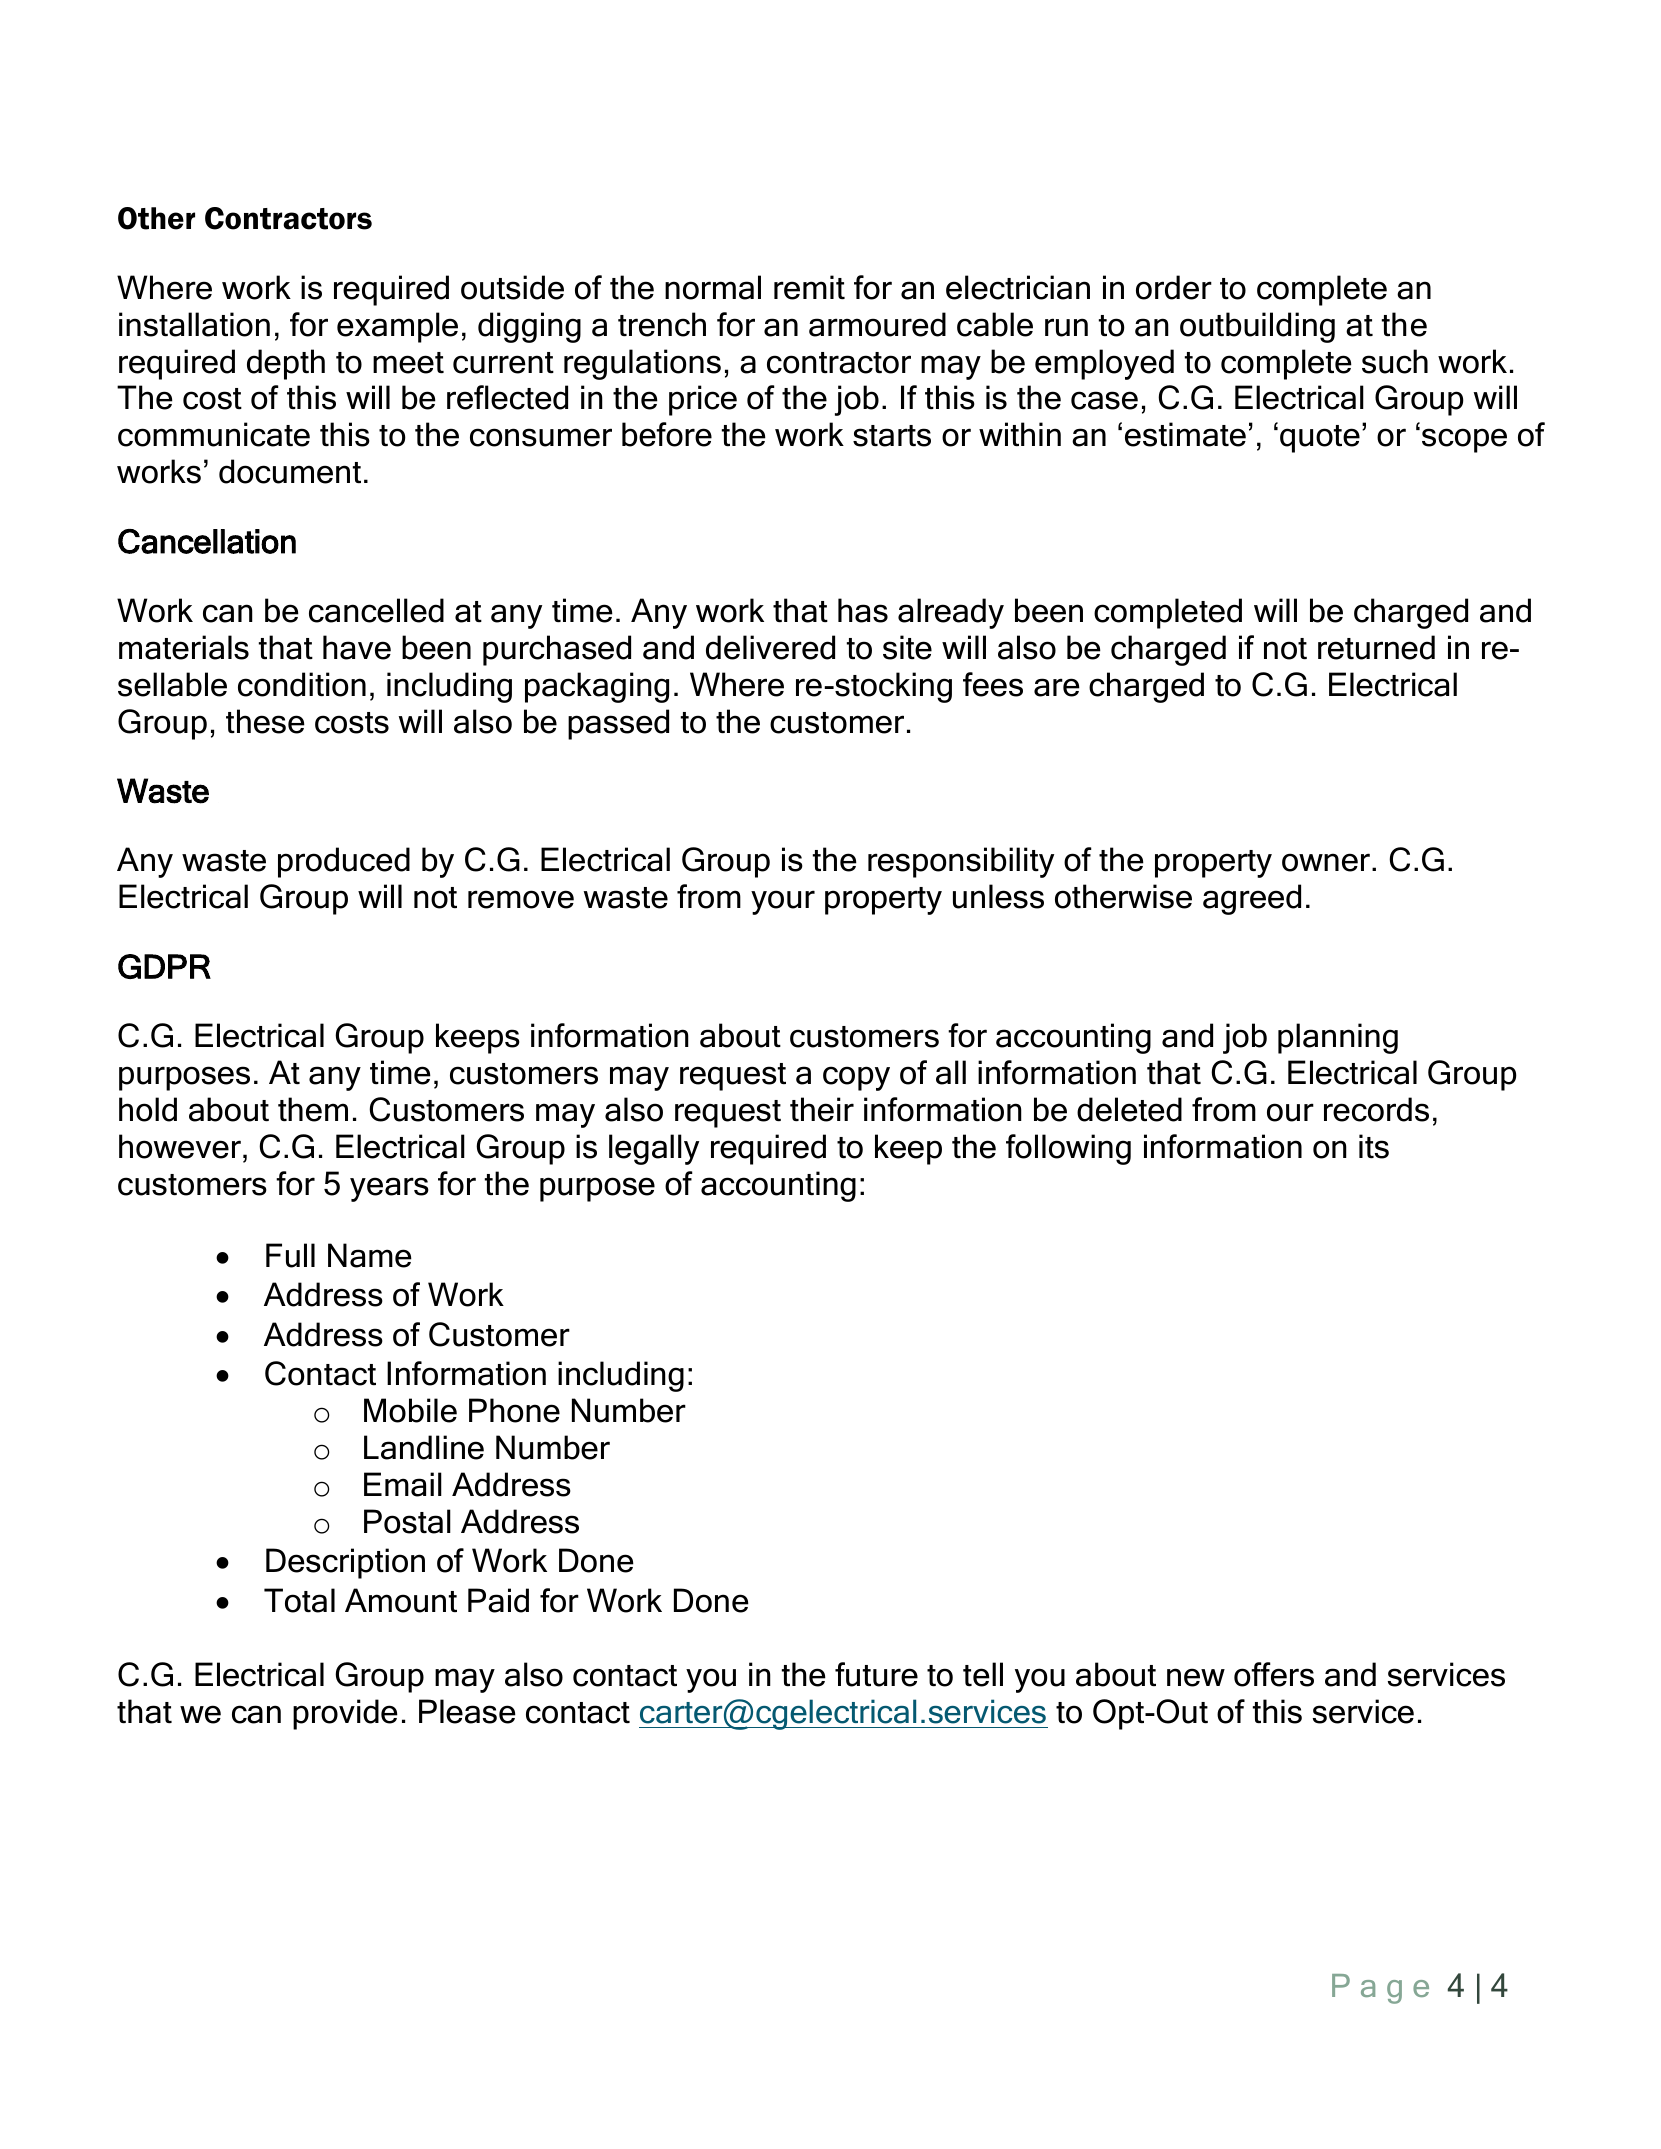 This screenshot has height=2149, width=1661. I want to click on outbuilding, so click(1257, 327).
